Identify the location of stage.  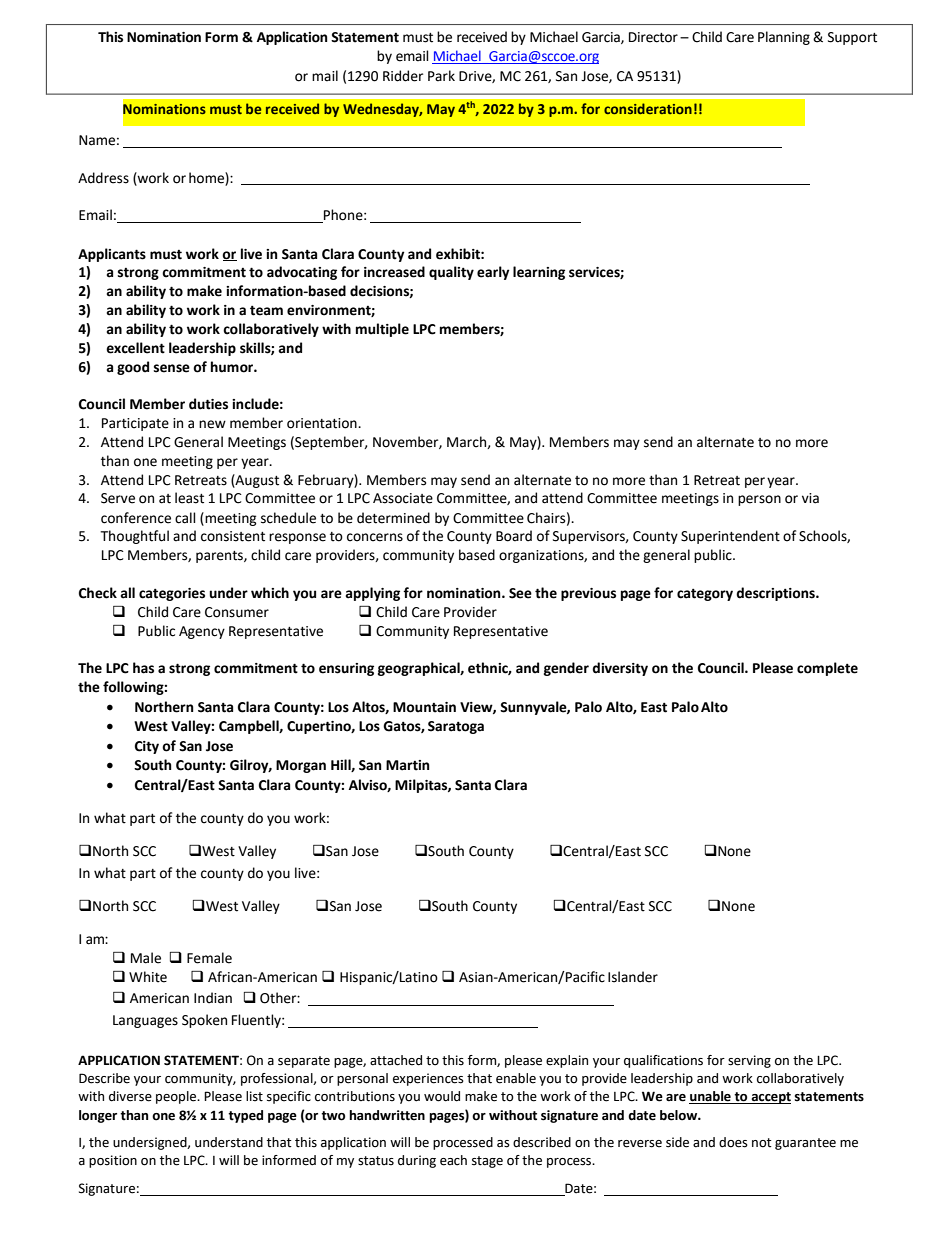
(487, 1162).
